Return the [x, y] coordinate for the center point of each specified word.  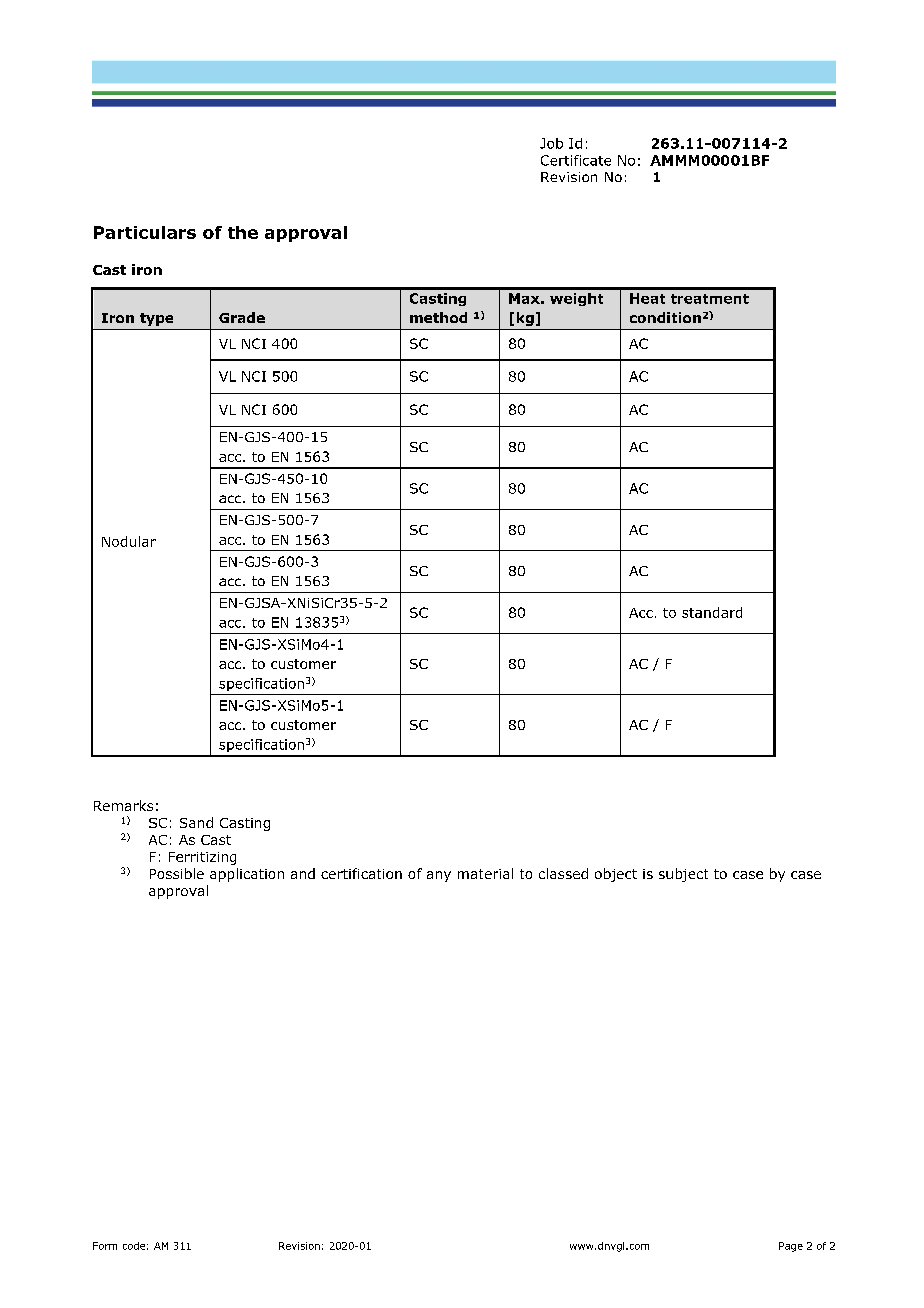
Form [105, 1246]
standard [712, 612]
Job [551, 143]
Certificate [576, 160]
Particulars [145, 232]
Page [791, 1247]
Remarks [123, 805]
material [485, 873]
